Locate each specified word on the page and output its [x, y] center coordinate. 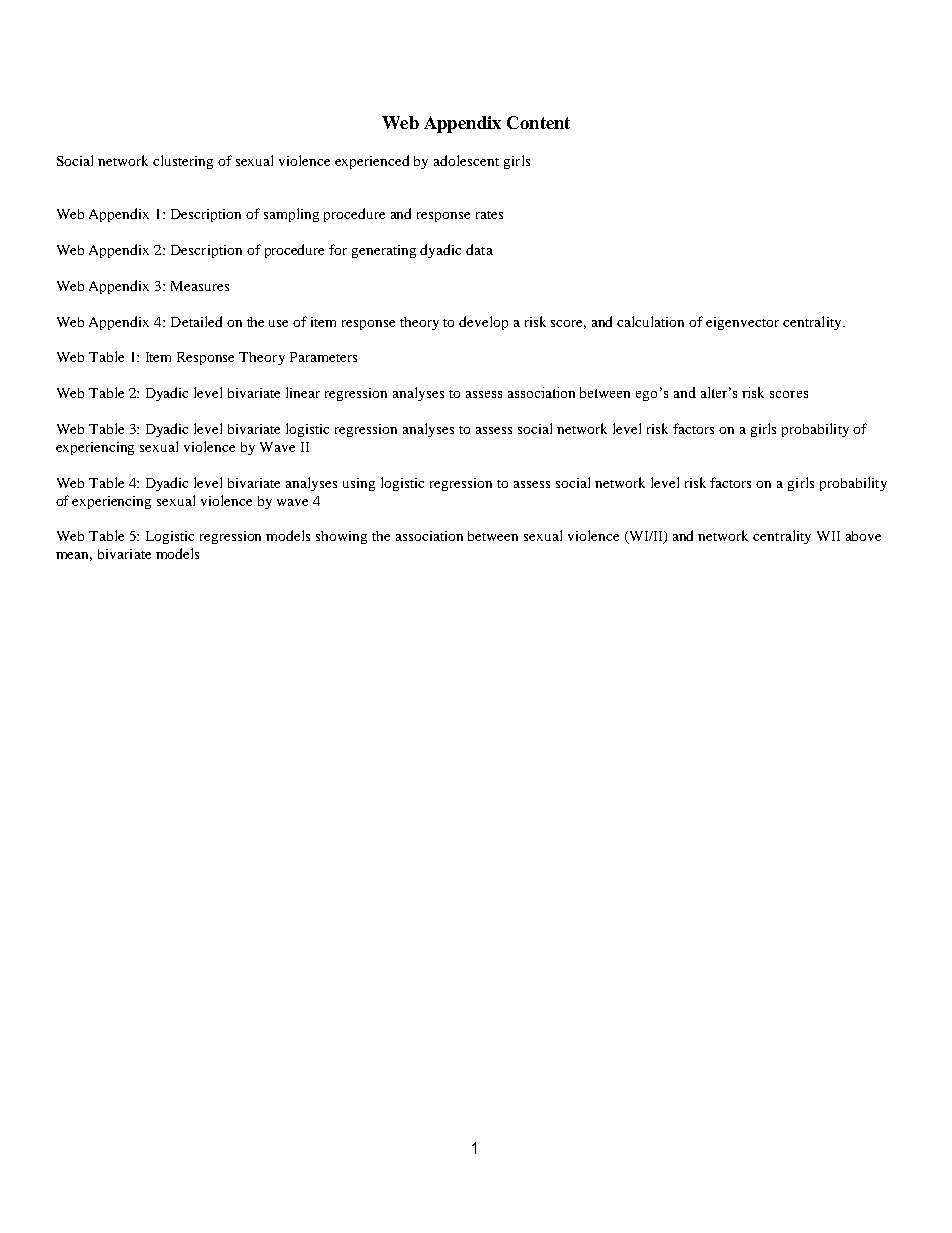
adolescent [466, 160]
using [359, 484]
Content [538, 122]
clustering [183, 162]
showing [341, 537]
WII [828, 536]
